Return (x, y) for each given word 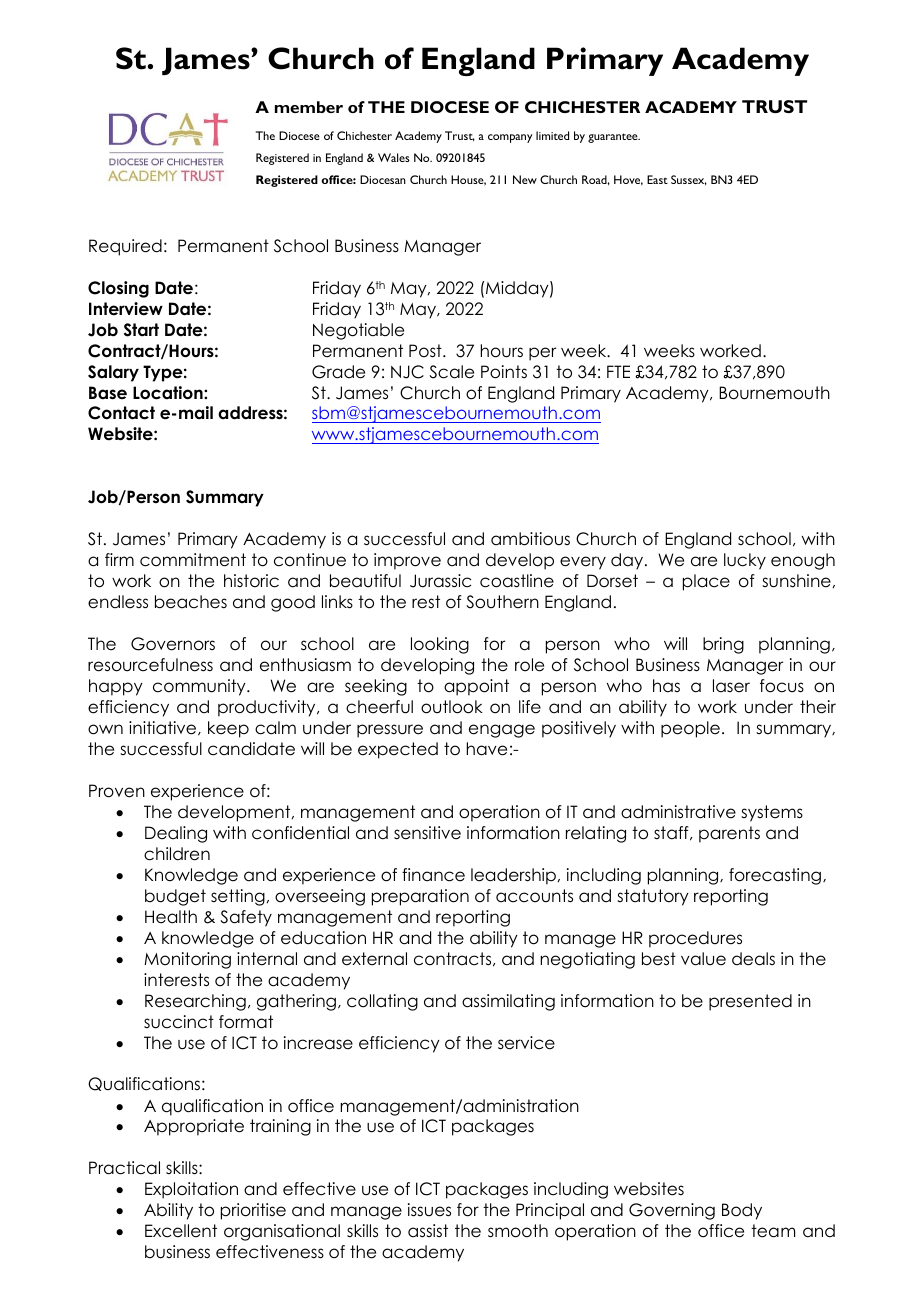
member (309, 107)
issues (429, 1210)
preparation (420, 897)
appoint (476, 687)
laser (731, 686)
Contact (121, 413)
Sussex (689, 180)
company (510, 138)
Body (742, 1211)
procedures (695, 939)
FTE (618, 371)
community (200, 687)
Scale (451, 372)
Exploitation (191, 1190)
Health (171, 917)
